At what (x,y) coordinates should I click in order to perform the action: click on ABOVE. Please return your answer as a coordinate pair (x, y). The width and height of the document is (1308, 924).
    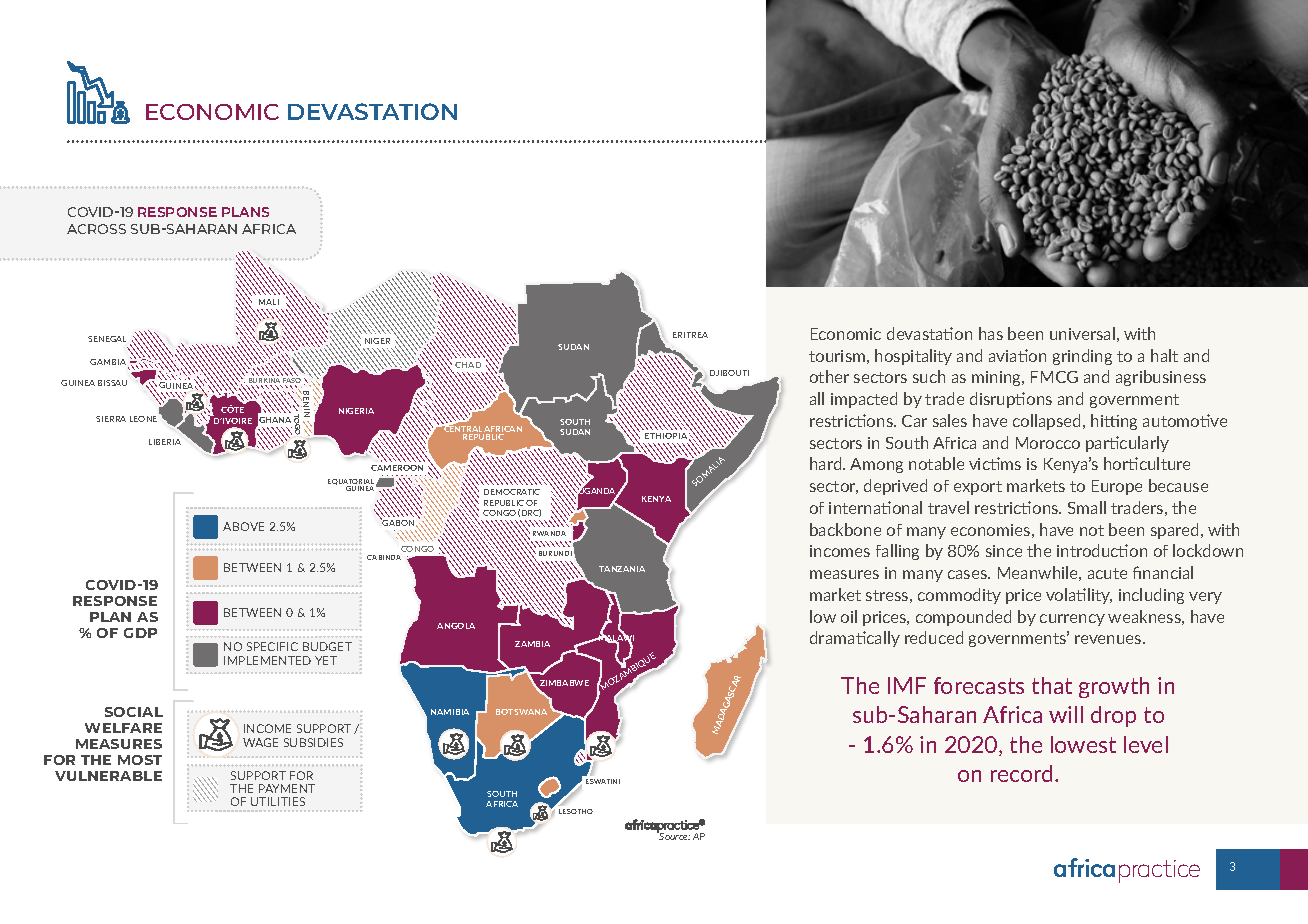
    Looking at the image, I should click on (243, 526).
